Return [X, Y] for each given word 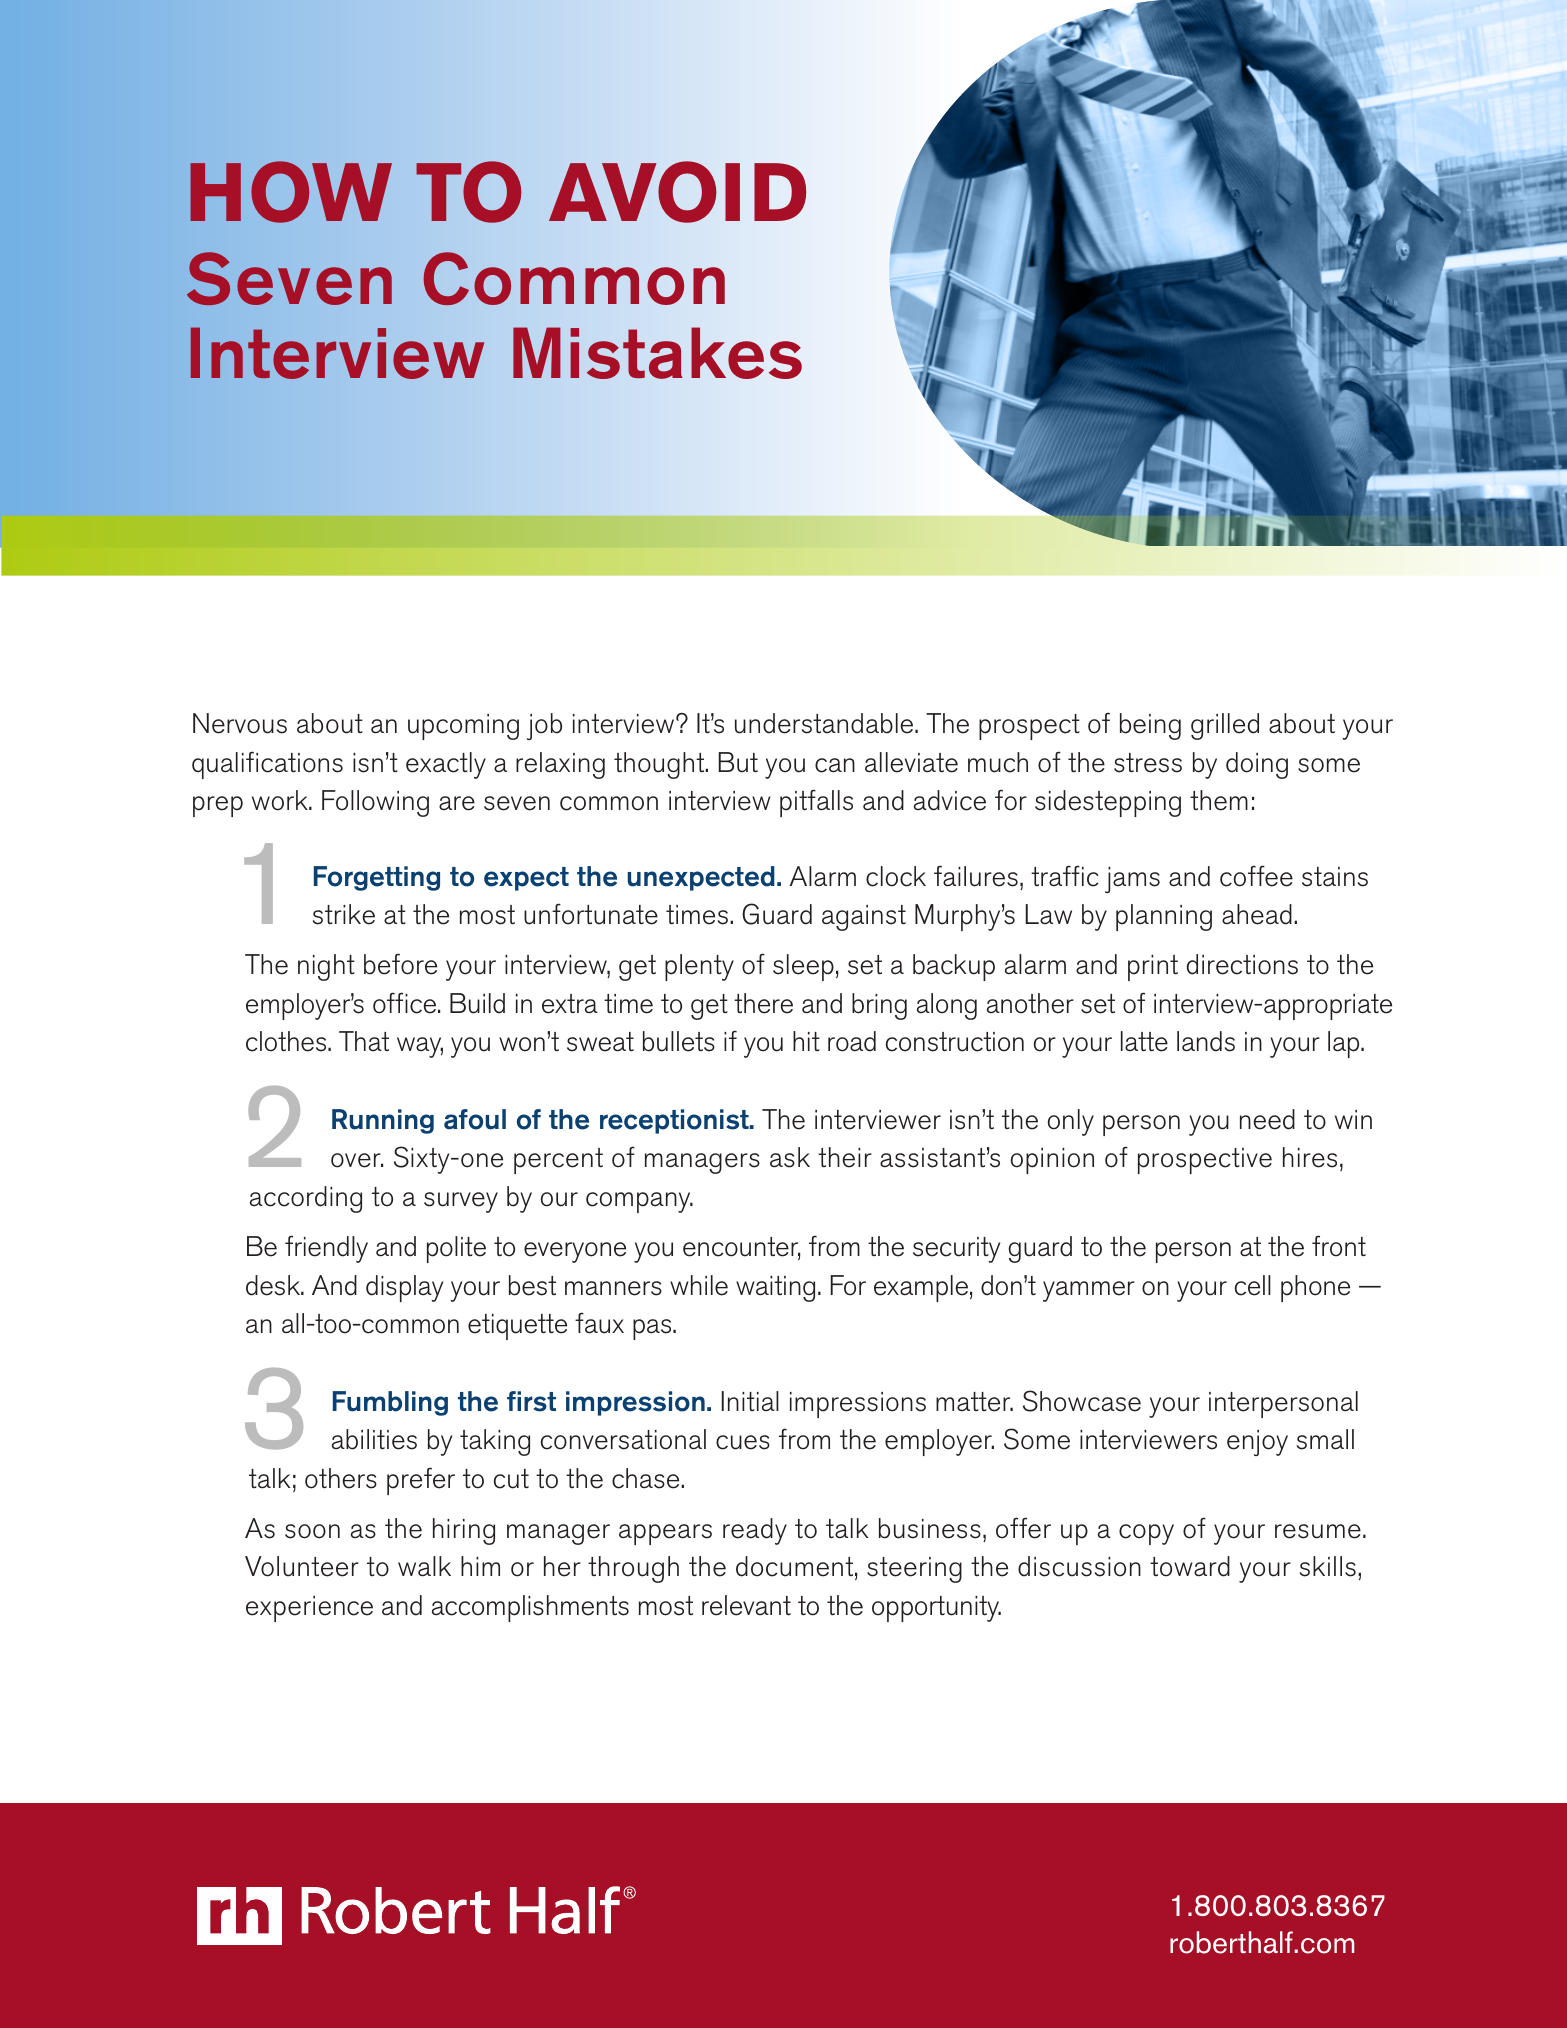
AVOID [677, 192]
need [1267, 1119]
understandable [825, 723]
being [1150, 726]
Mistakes [657, 353]
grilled [1225, 726]
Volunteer [302, 1566]
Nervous [240, 723]
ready [755, 1531]
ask [790, 1157]
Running [383, 1121]
